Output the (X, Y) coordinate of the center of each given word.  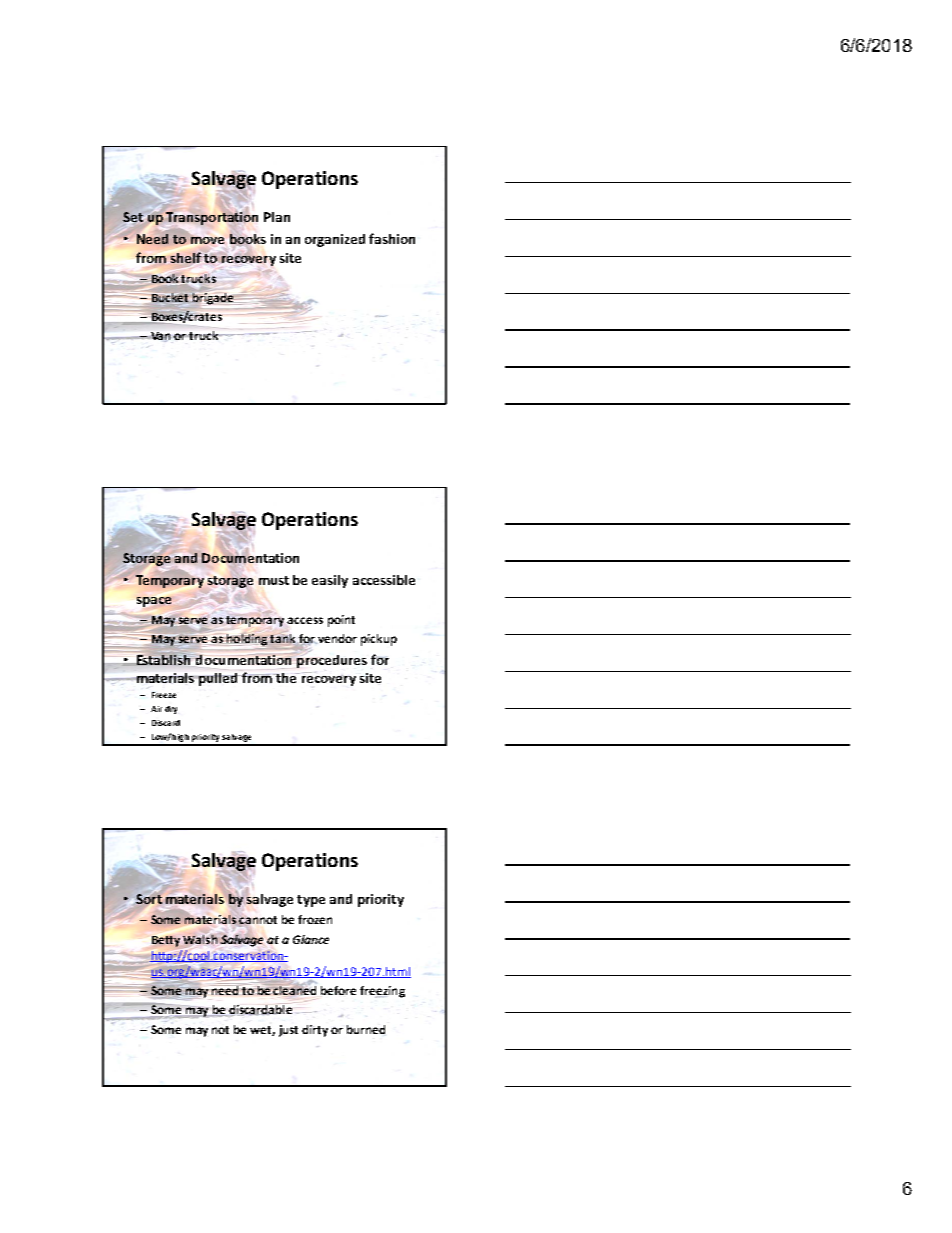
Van (161, 336)
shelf (186, 257)
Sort (149, 898)
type (311, 901)
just (288, 1031)
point (341, 621)
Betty (166, 941)
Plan (277, 217)
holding (247, 640)
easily (330, 581)
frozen (315, 919)
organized (335, 240)
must (274, 580)
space (154, 602)
